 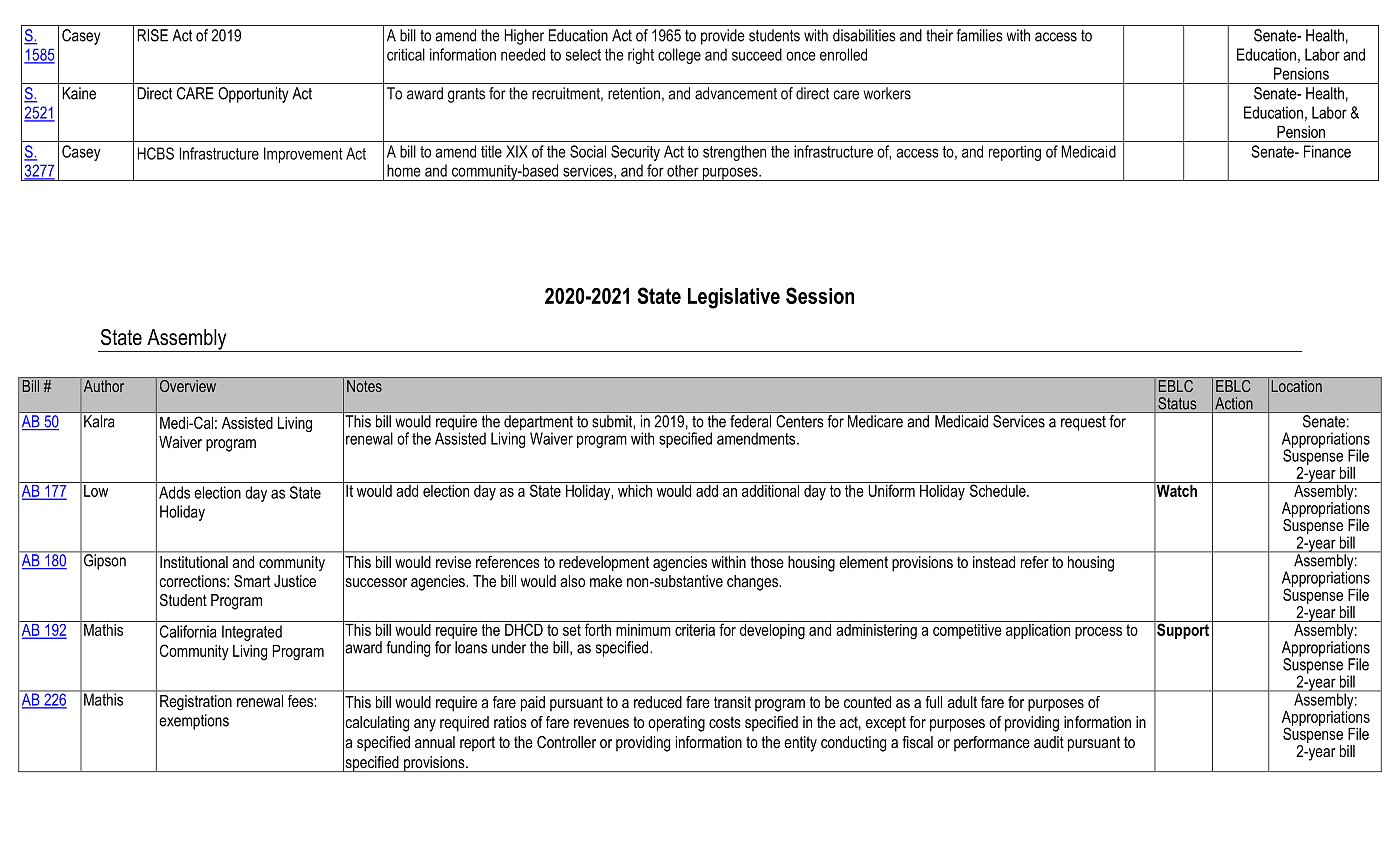 I want to click on exemptions, so click(x=194, y=722).
